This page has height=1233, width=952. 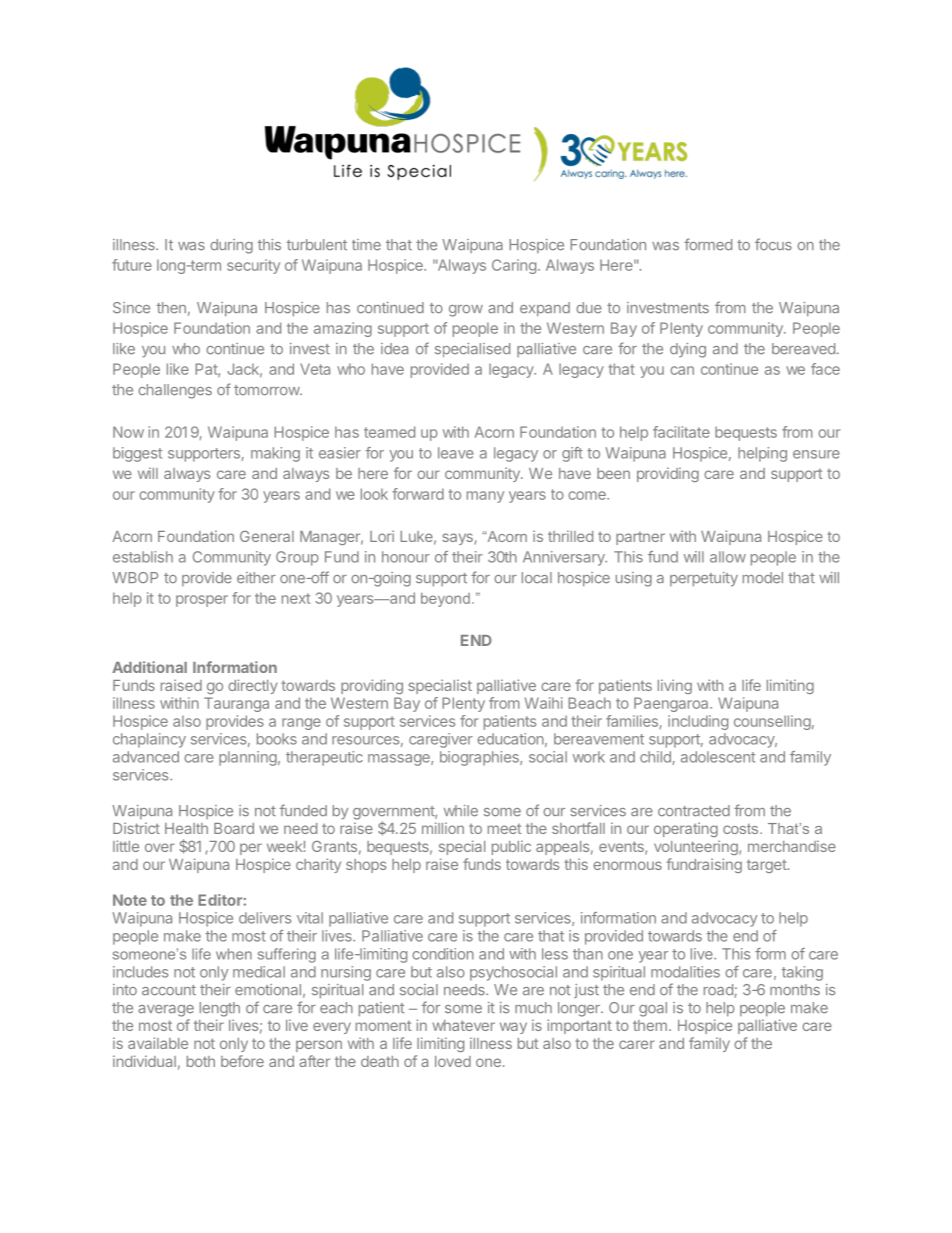 What do you see at coordinates (201, 1061) in the page?
I see `both` at bounding box center [201, 1061].
